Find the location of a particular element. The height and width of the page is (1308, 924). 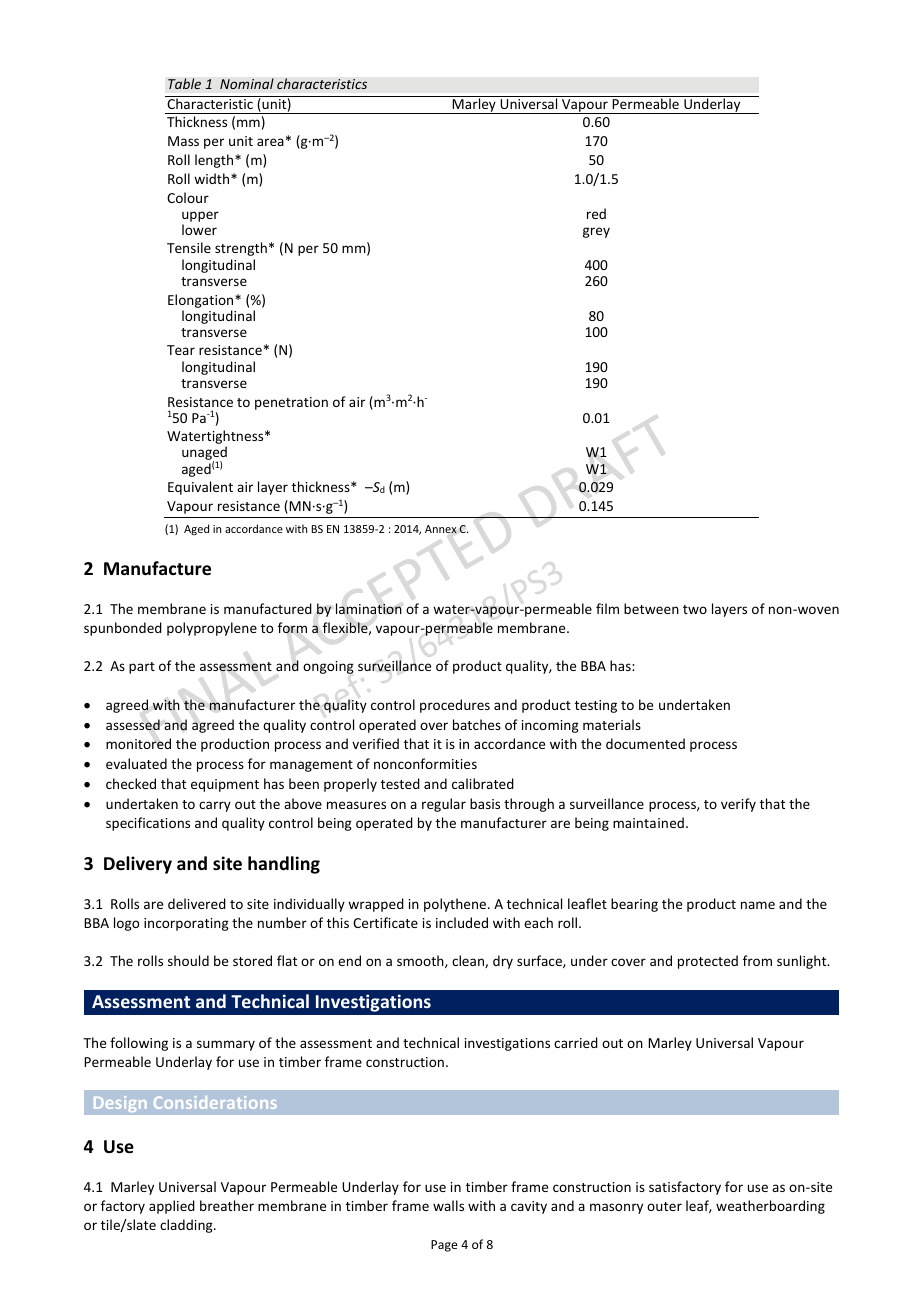

walls is located at coordinates (448, 1205).
